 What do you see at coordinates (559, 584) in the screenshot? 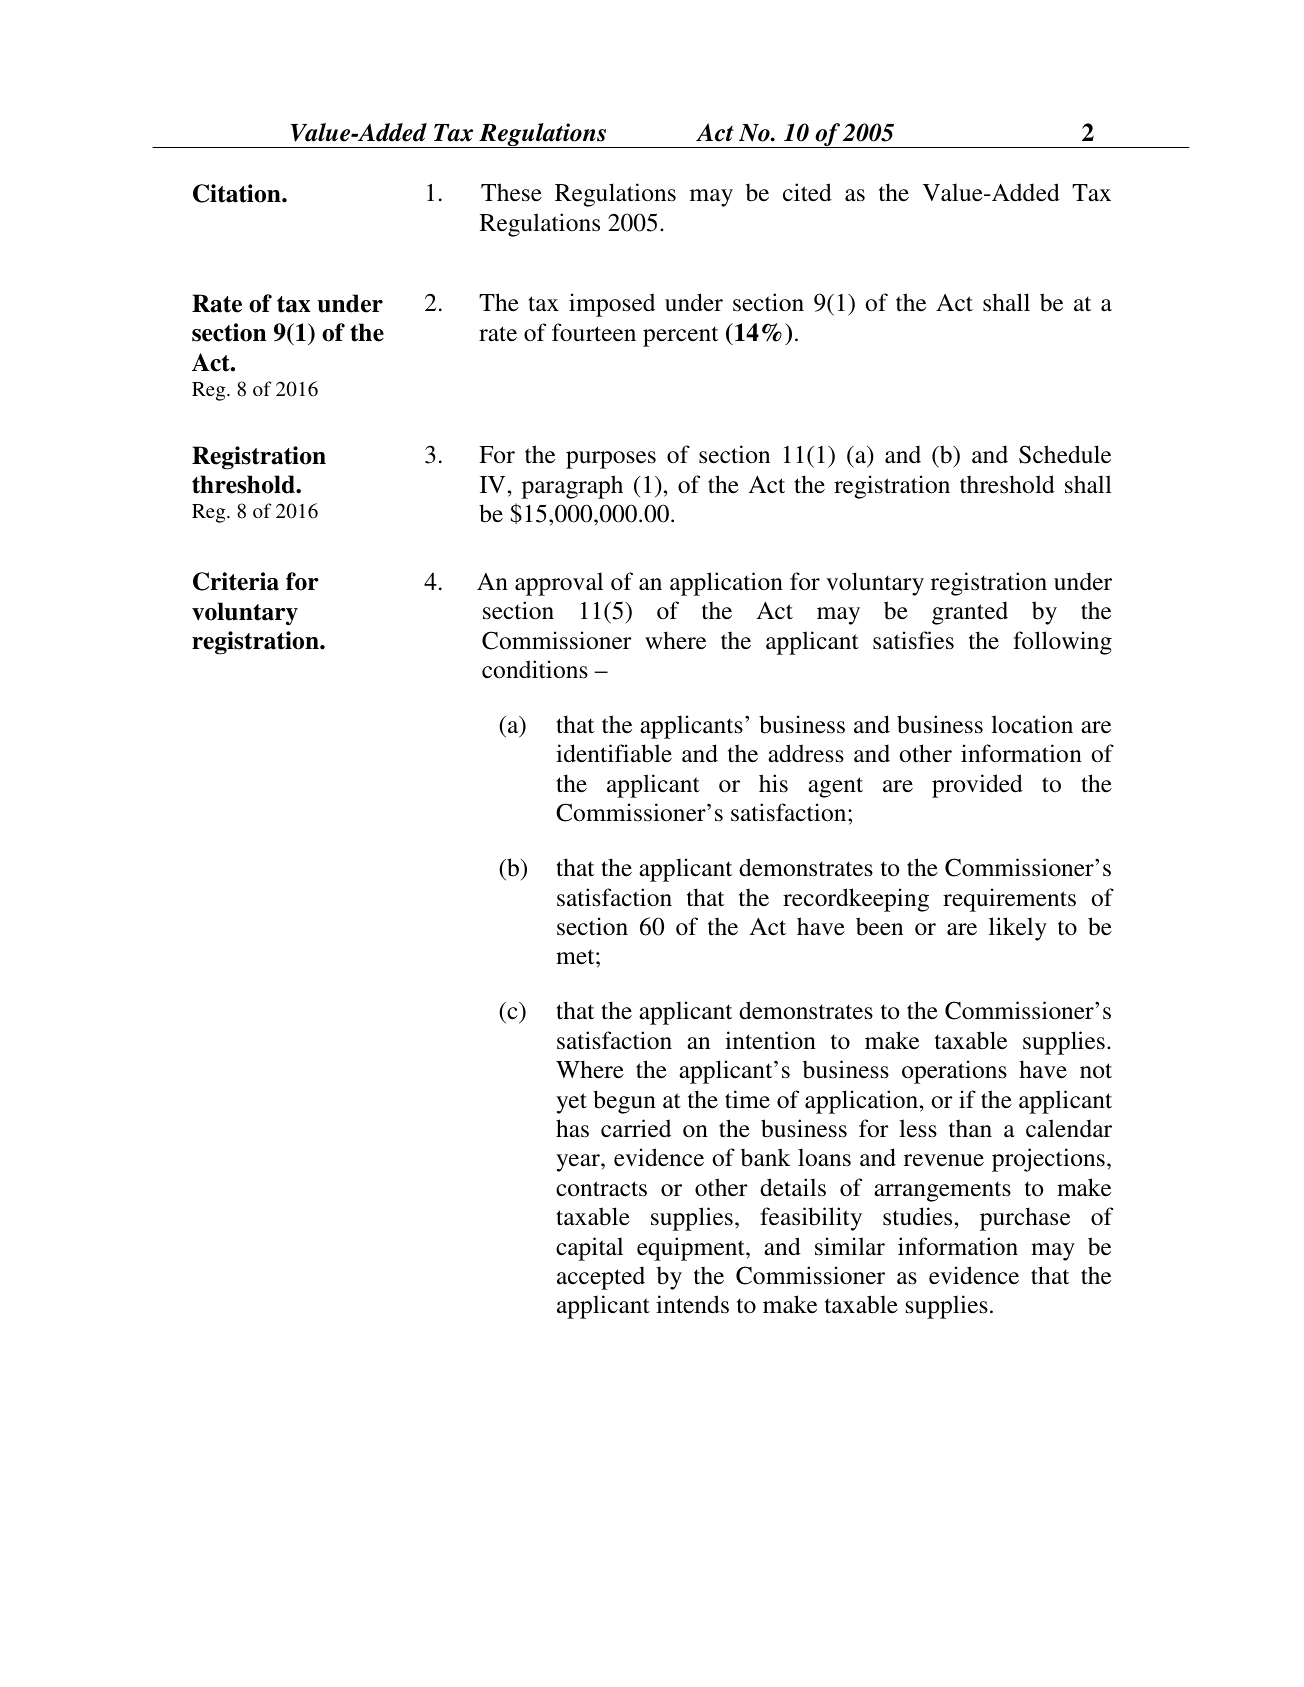
I see `approval` at bounding box center [559, 584].
